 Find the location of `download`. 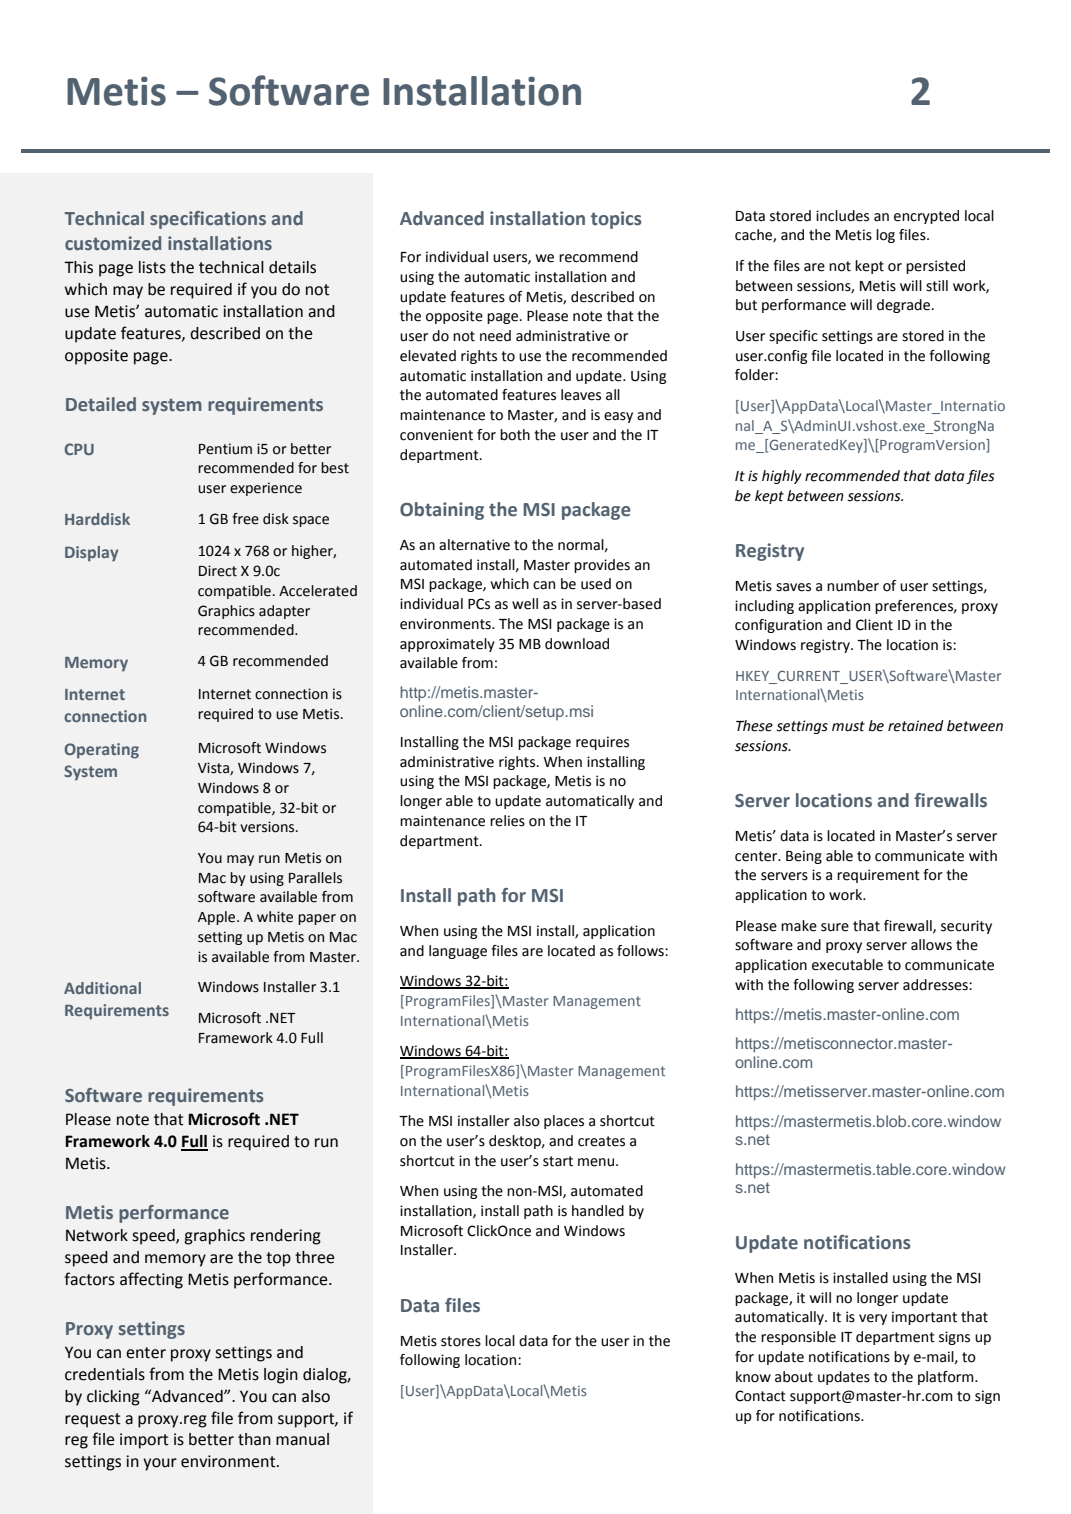

download is located at coordinates (577, 644).
